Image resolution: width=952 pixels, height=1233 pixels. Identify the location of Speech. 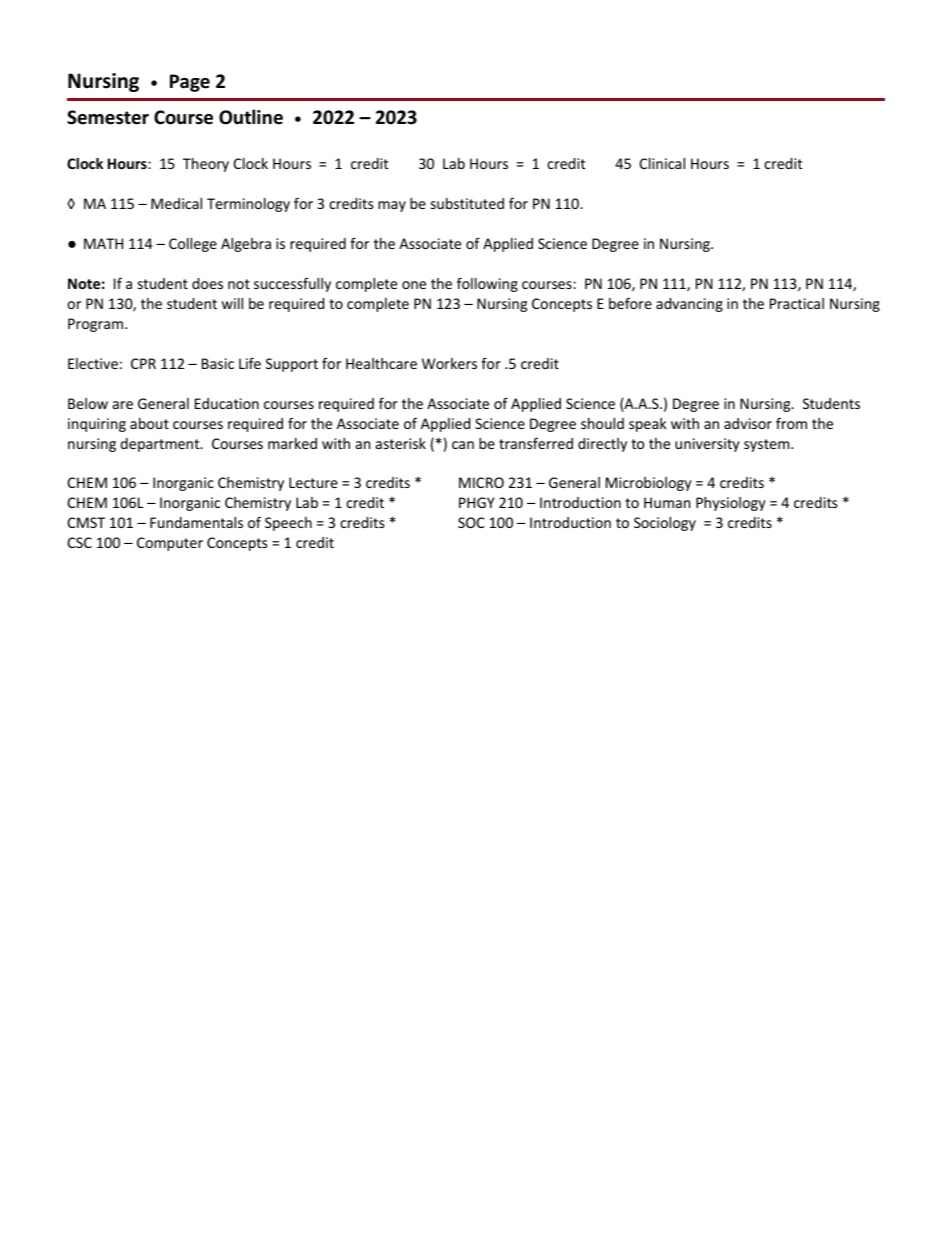
(288, 524).
